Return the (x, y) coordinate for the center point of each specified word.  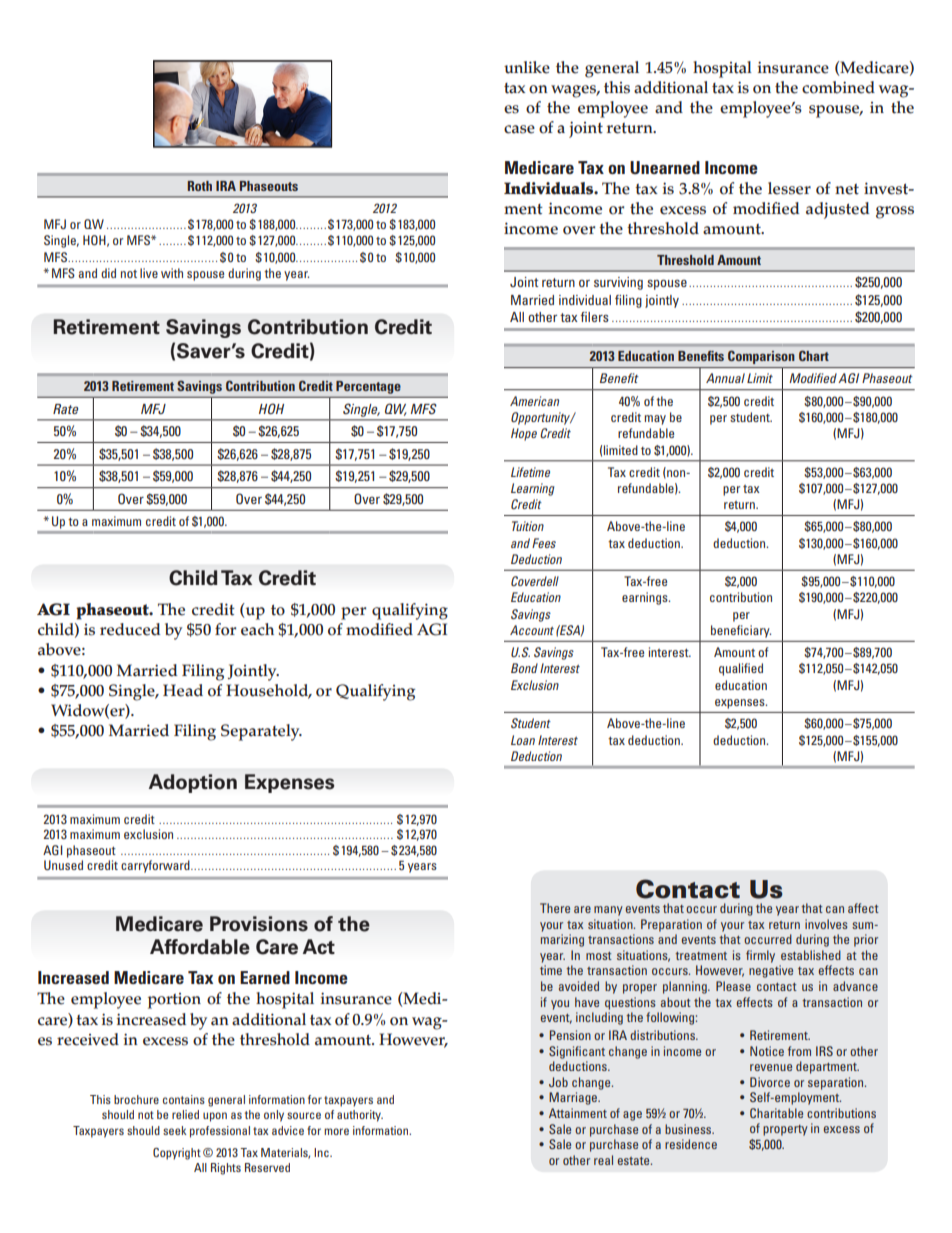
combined (838, 87)
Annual (725, 378)
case (519, 129)
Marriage (574, 1098)
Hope (524, 434)
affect (863, 908)
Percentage (368, 387)
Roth (200, 186)
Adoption (193, 783)
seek (175, 1130)
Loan (523, 740)
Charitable (776, 1113)
